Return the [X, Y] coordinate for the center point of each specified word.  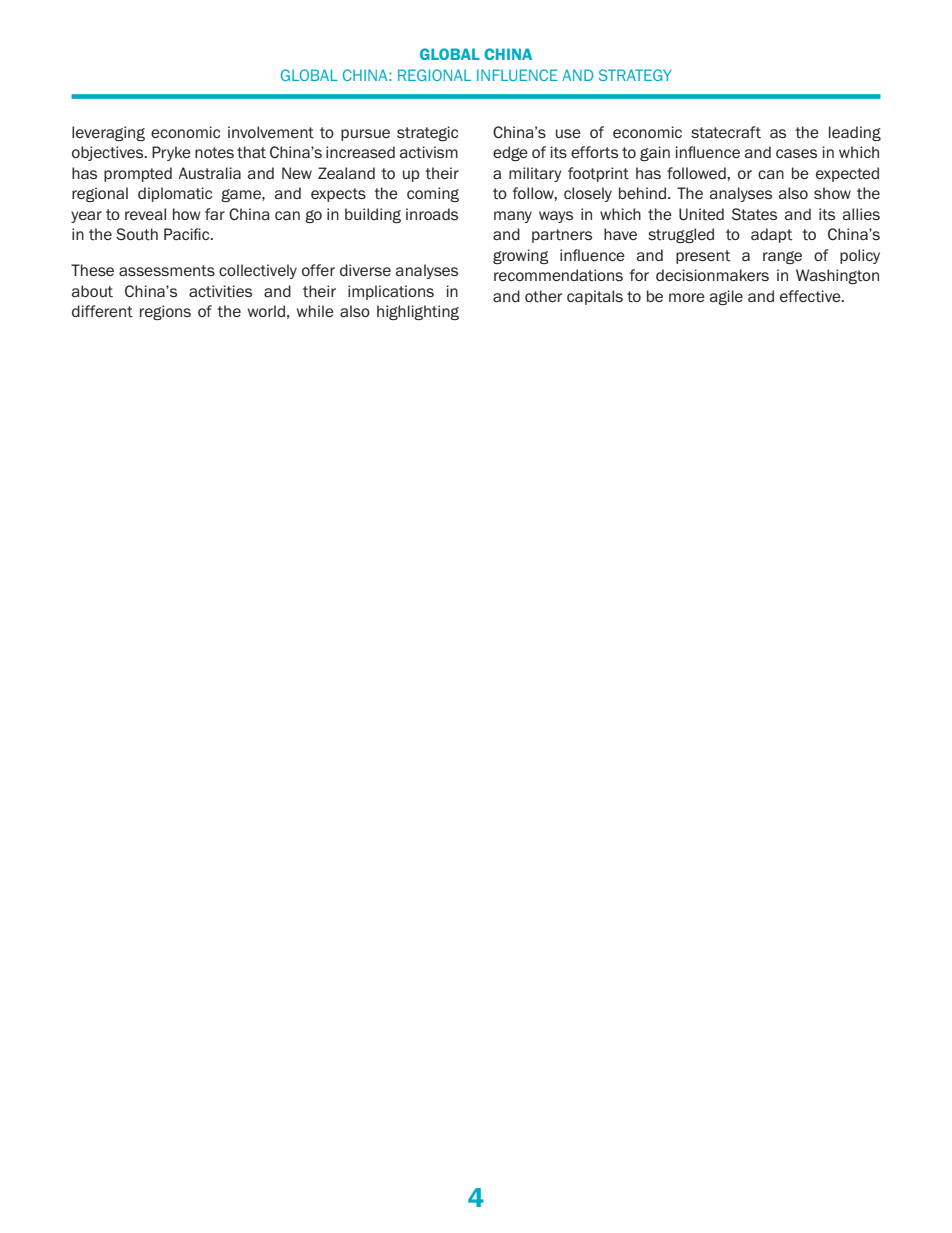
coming [433, 194]
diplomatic [175, 194]
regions [165, 312]
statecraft [726, 132]
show [832, 193]
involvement [271, 132]
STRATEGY [635, 75]
